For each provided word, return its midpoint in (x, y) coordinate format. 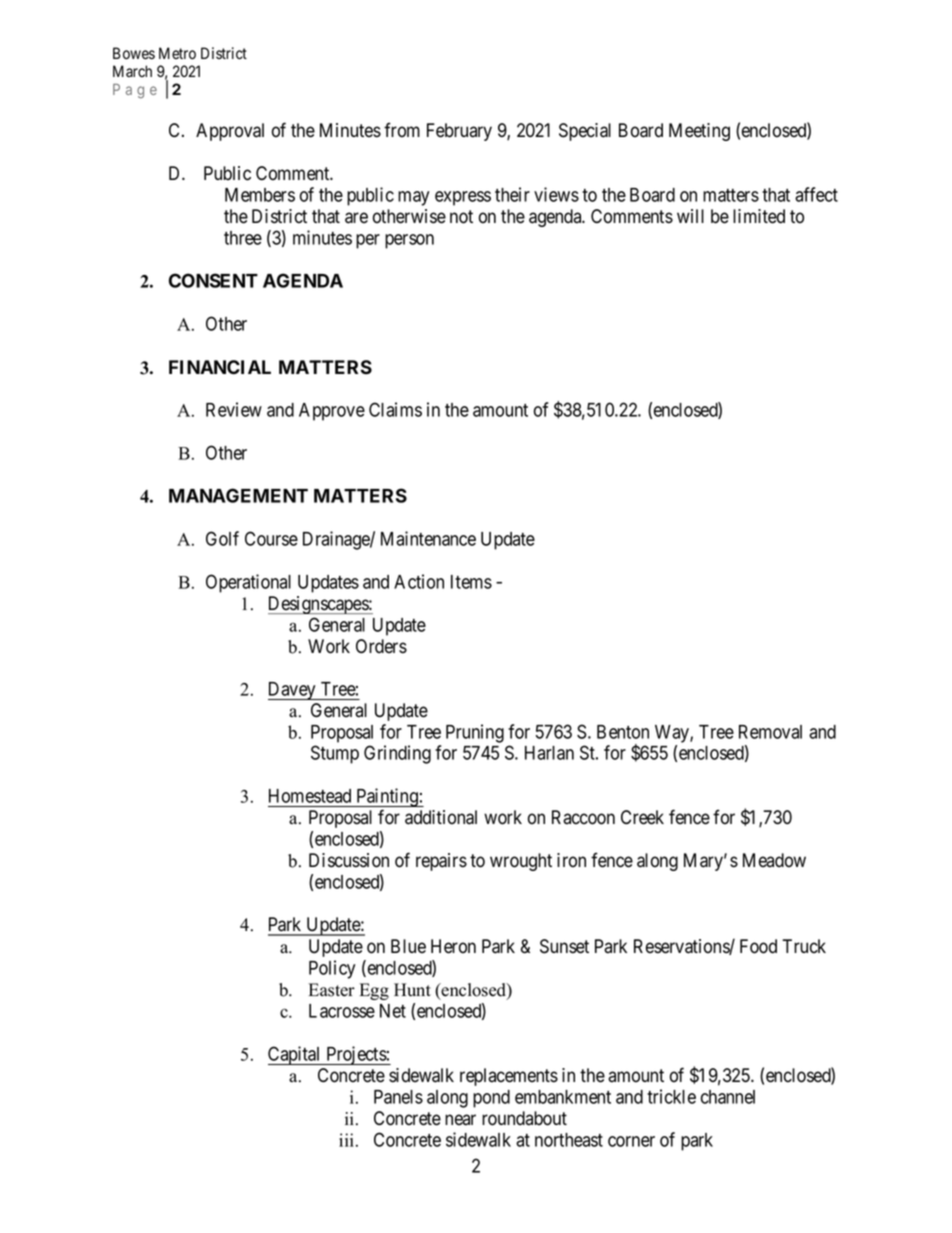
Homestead (310, 796)
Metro (177, 53)
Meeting (699, 132)
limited (759, 216)
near (460, 1120)
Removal (770, 732)
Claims (395, 409)
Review (234, 409)
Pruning (475, 733)
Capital (295, 1055)
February (459, 132)
